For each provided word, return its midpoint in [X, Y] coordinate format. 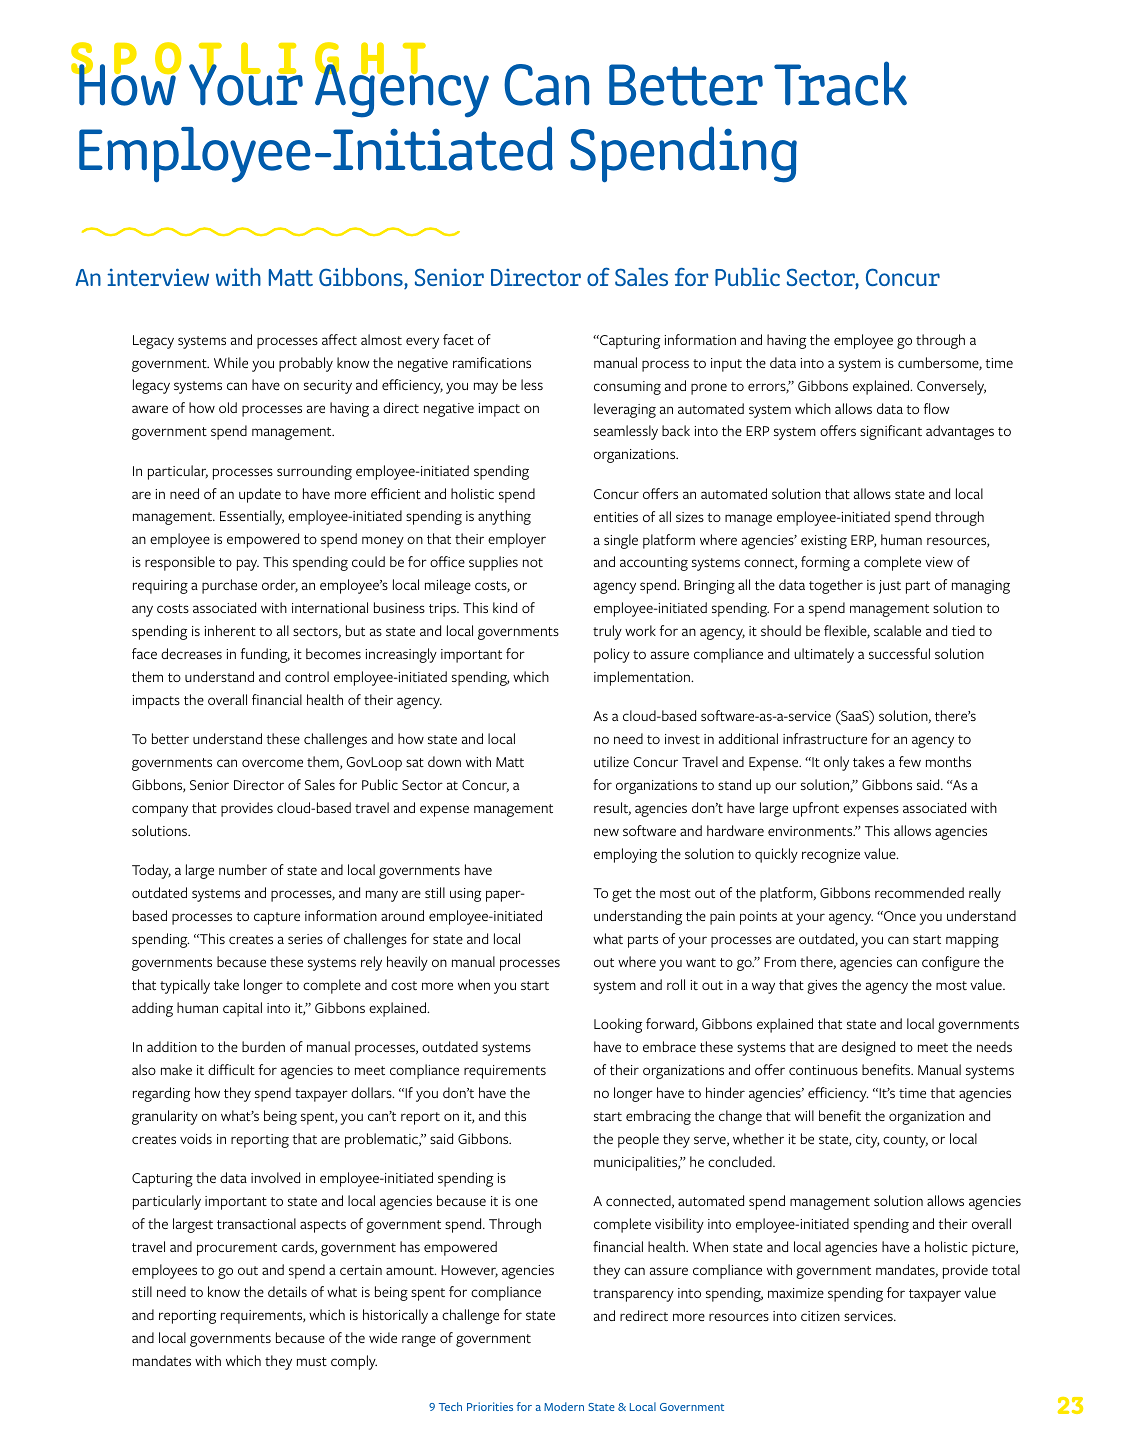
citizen [820, 1316]
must [312, 1361]
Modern [564, 1406]
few [910, 761]
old [228, 407]
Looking [618, 1025]
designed [868, 1048]
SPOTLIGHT [250, 60]
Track [840, 83]
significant [891, 432]
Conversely [951, 387]
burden [263, 1046]
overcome [272, 763]
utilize [611, 761]
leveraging [625, 410]
